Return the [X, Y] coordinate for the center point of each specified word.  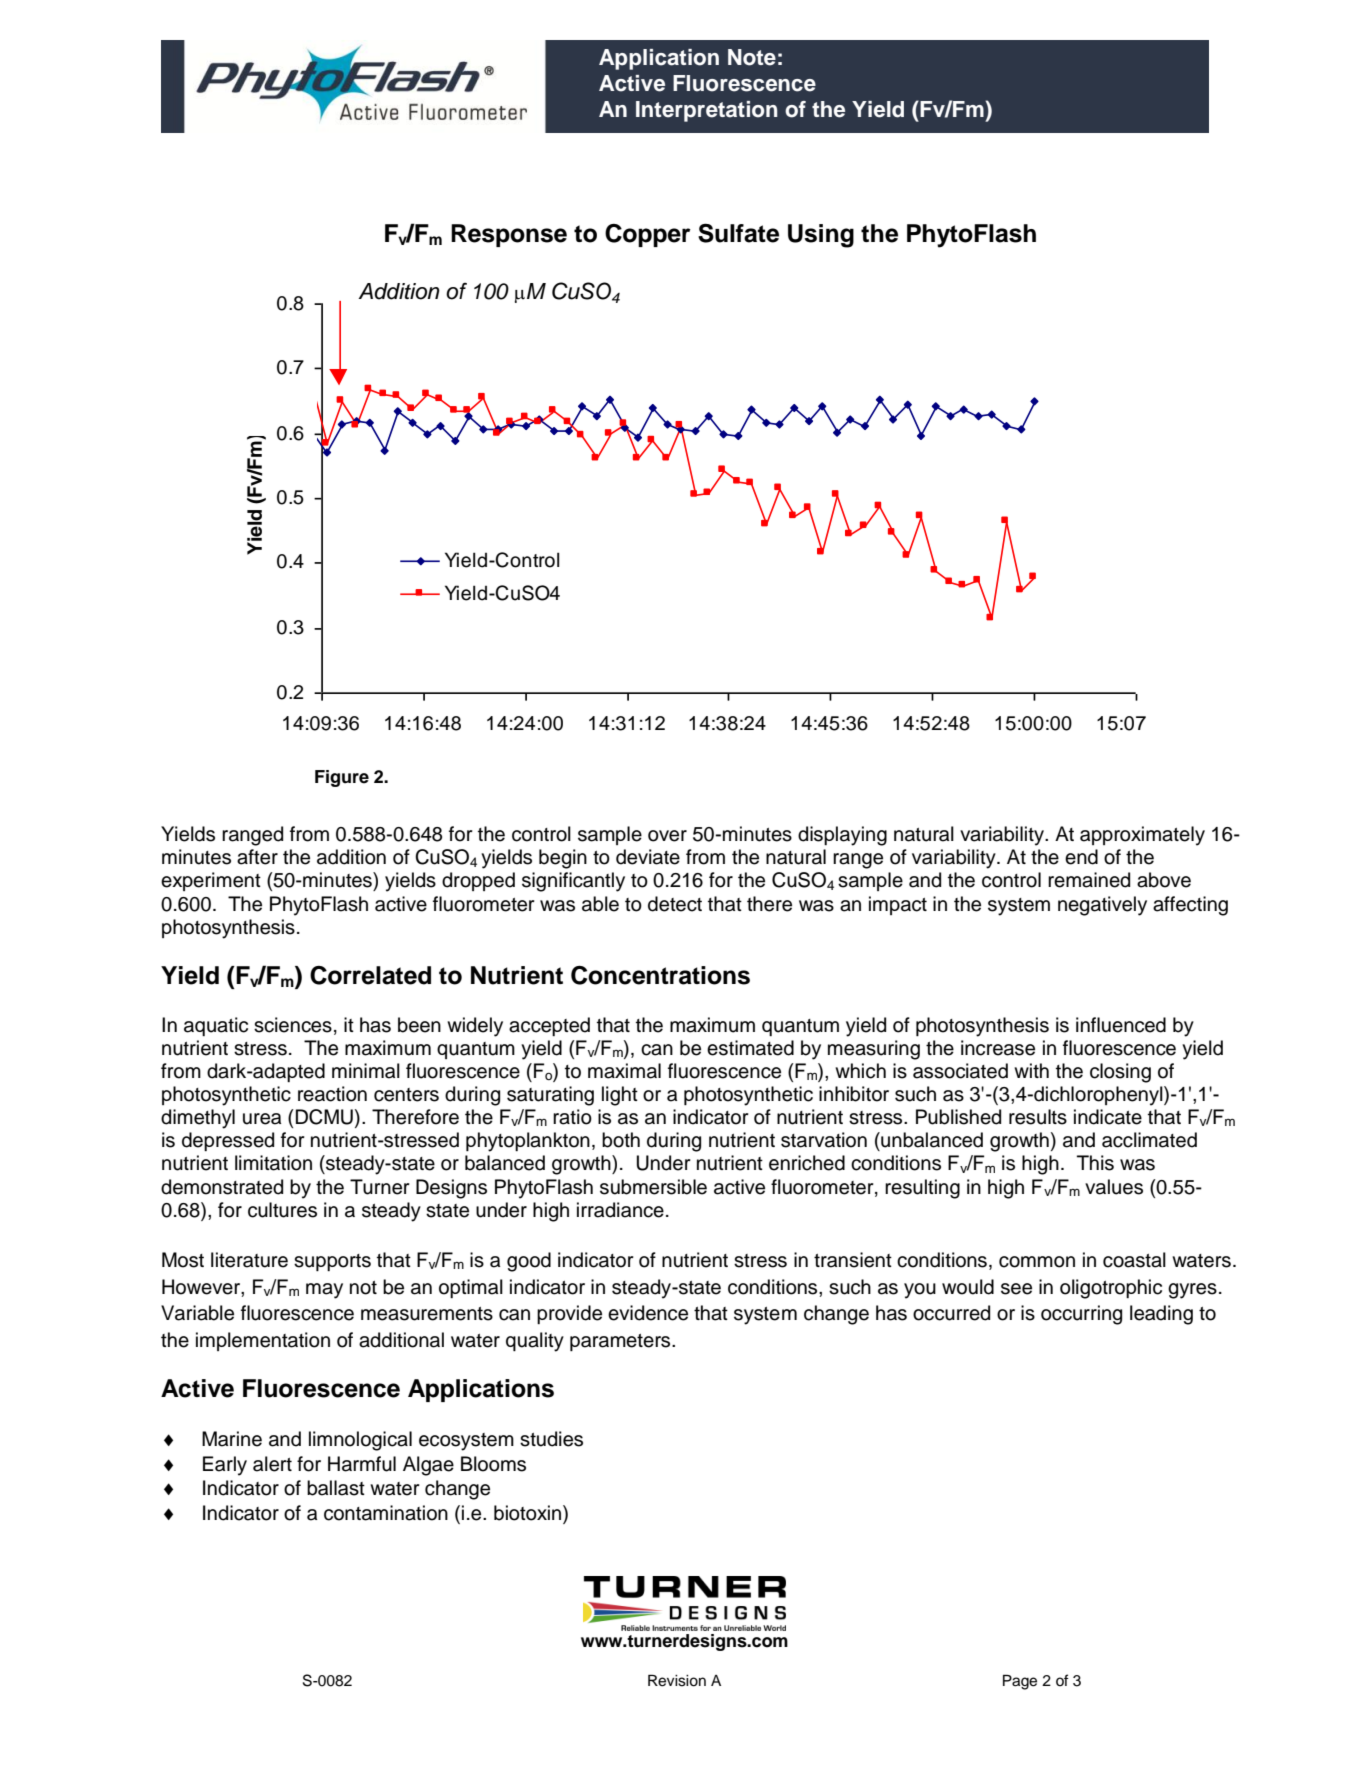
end [1081, 857]
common [1037, 1262]
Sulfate [738, 233]
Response [509, 235]
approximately [1142, 836]
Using [821, 236]
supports [332, 1262]
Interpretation [707, 111]
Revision [677, 1680]
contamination [386, 1513]
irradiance [620, 1210]
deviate [648, 857]
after [257, 857]
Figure [342, 778]
